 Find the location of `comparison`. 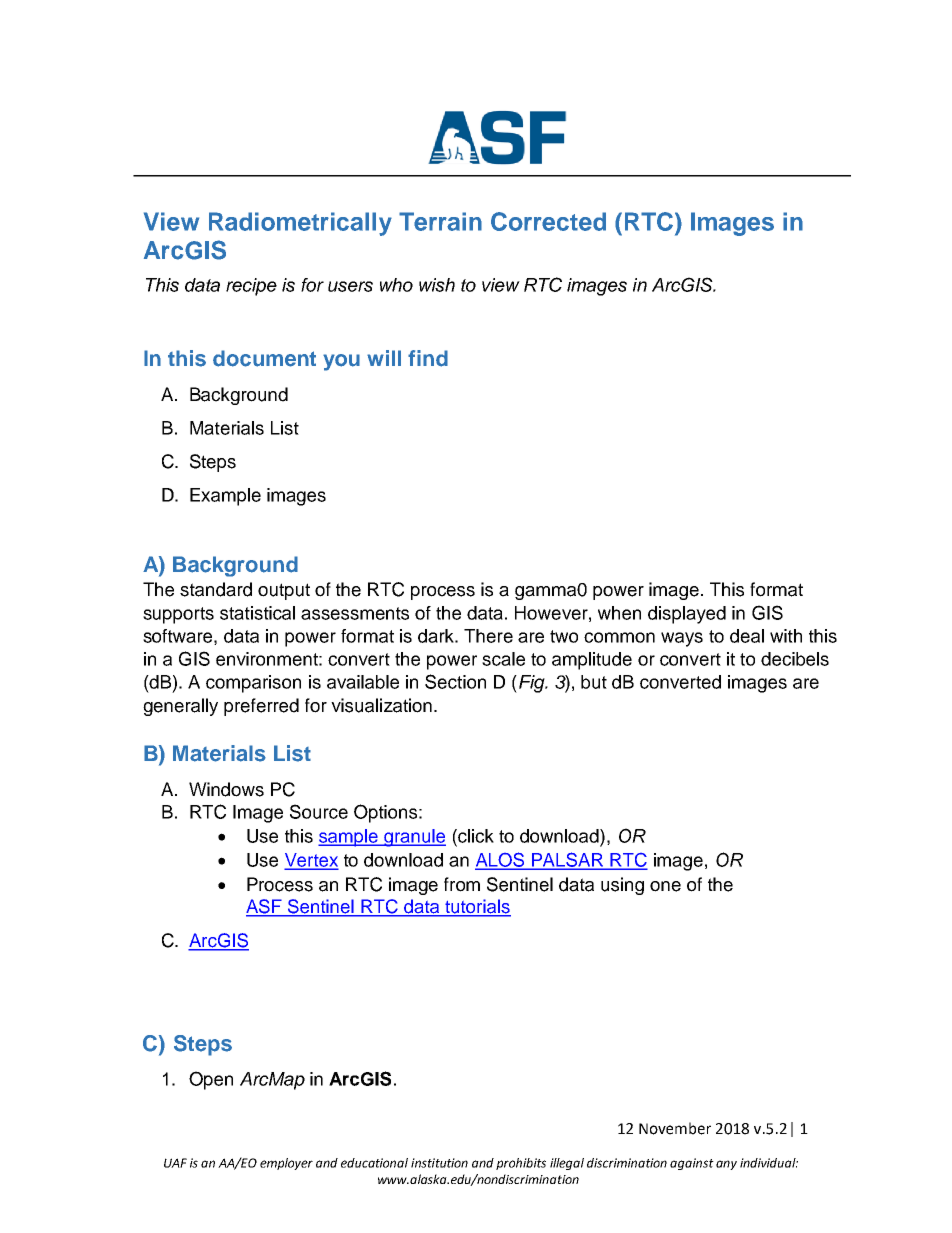

comparison is located at coordinates (253, 684).
